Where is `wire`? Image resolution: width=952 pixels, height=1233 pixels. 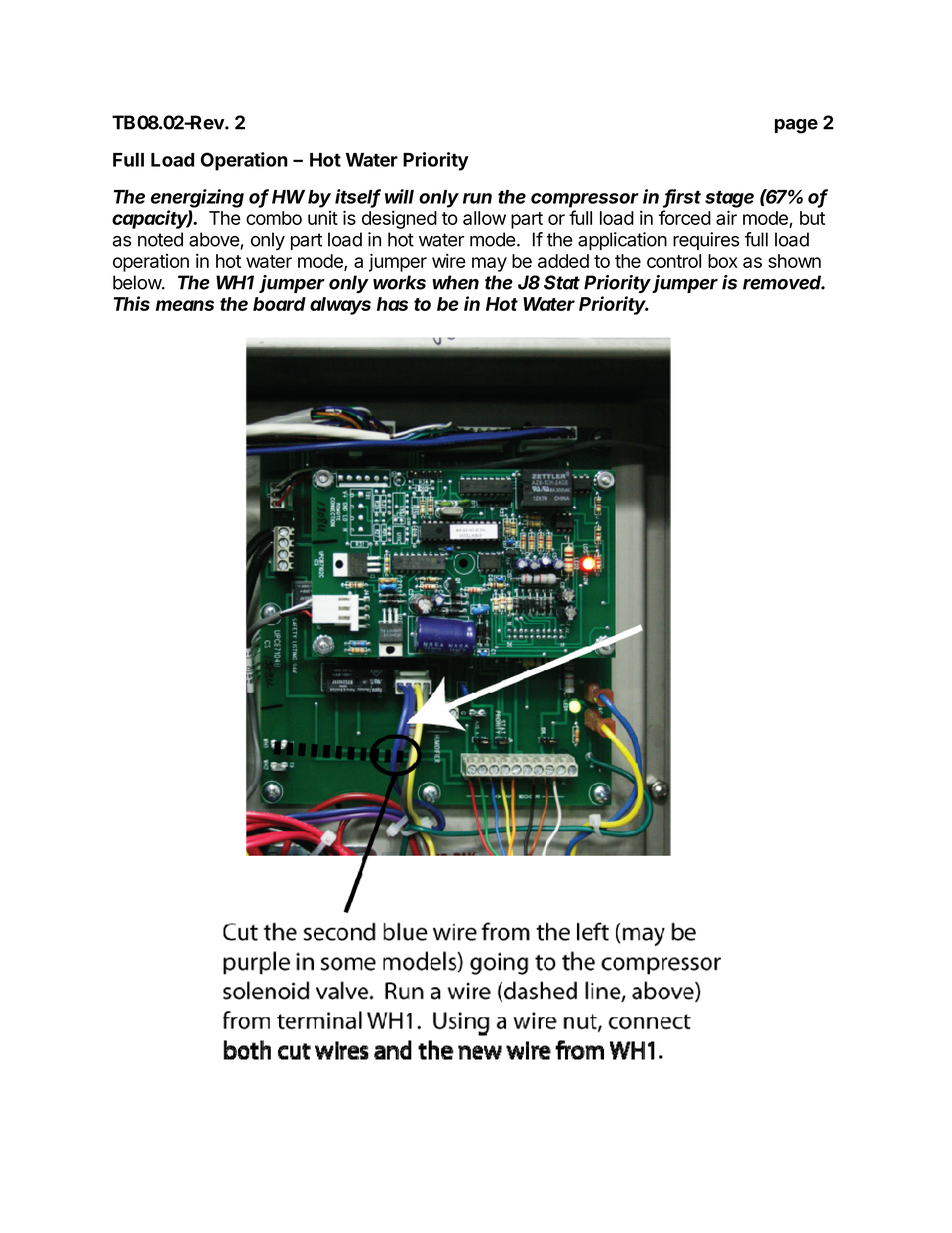
wire is located at coordinates (449, 260).
